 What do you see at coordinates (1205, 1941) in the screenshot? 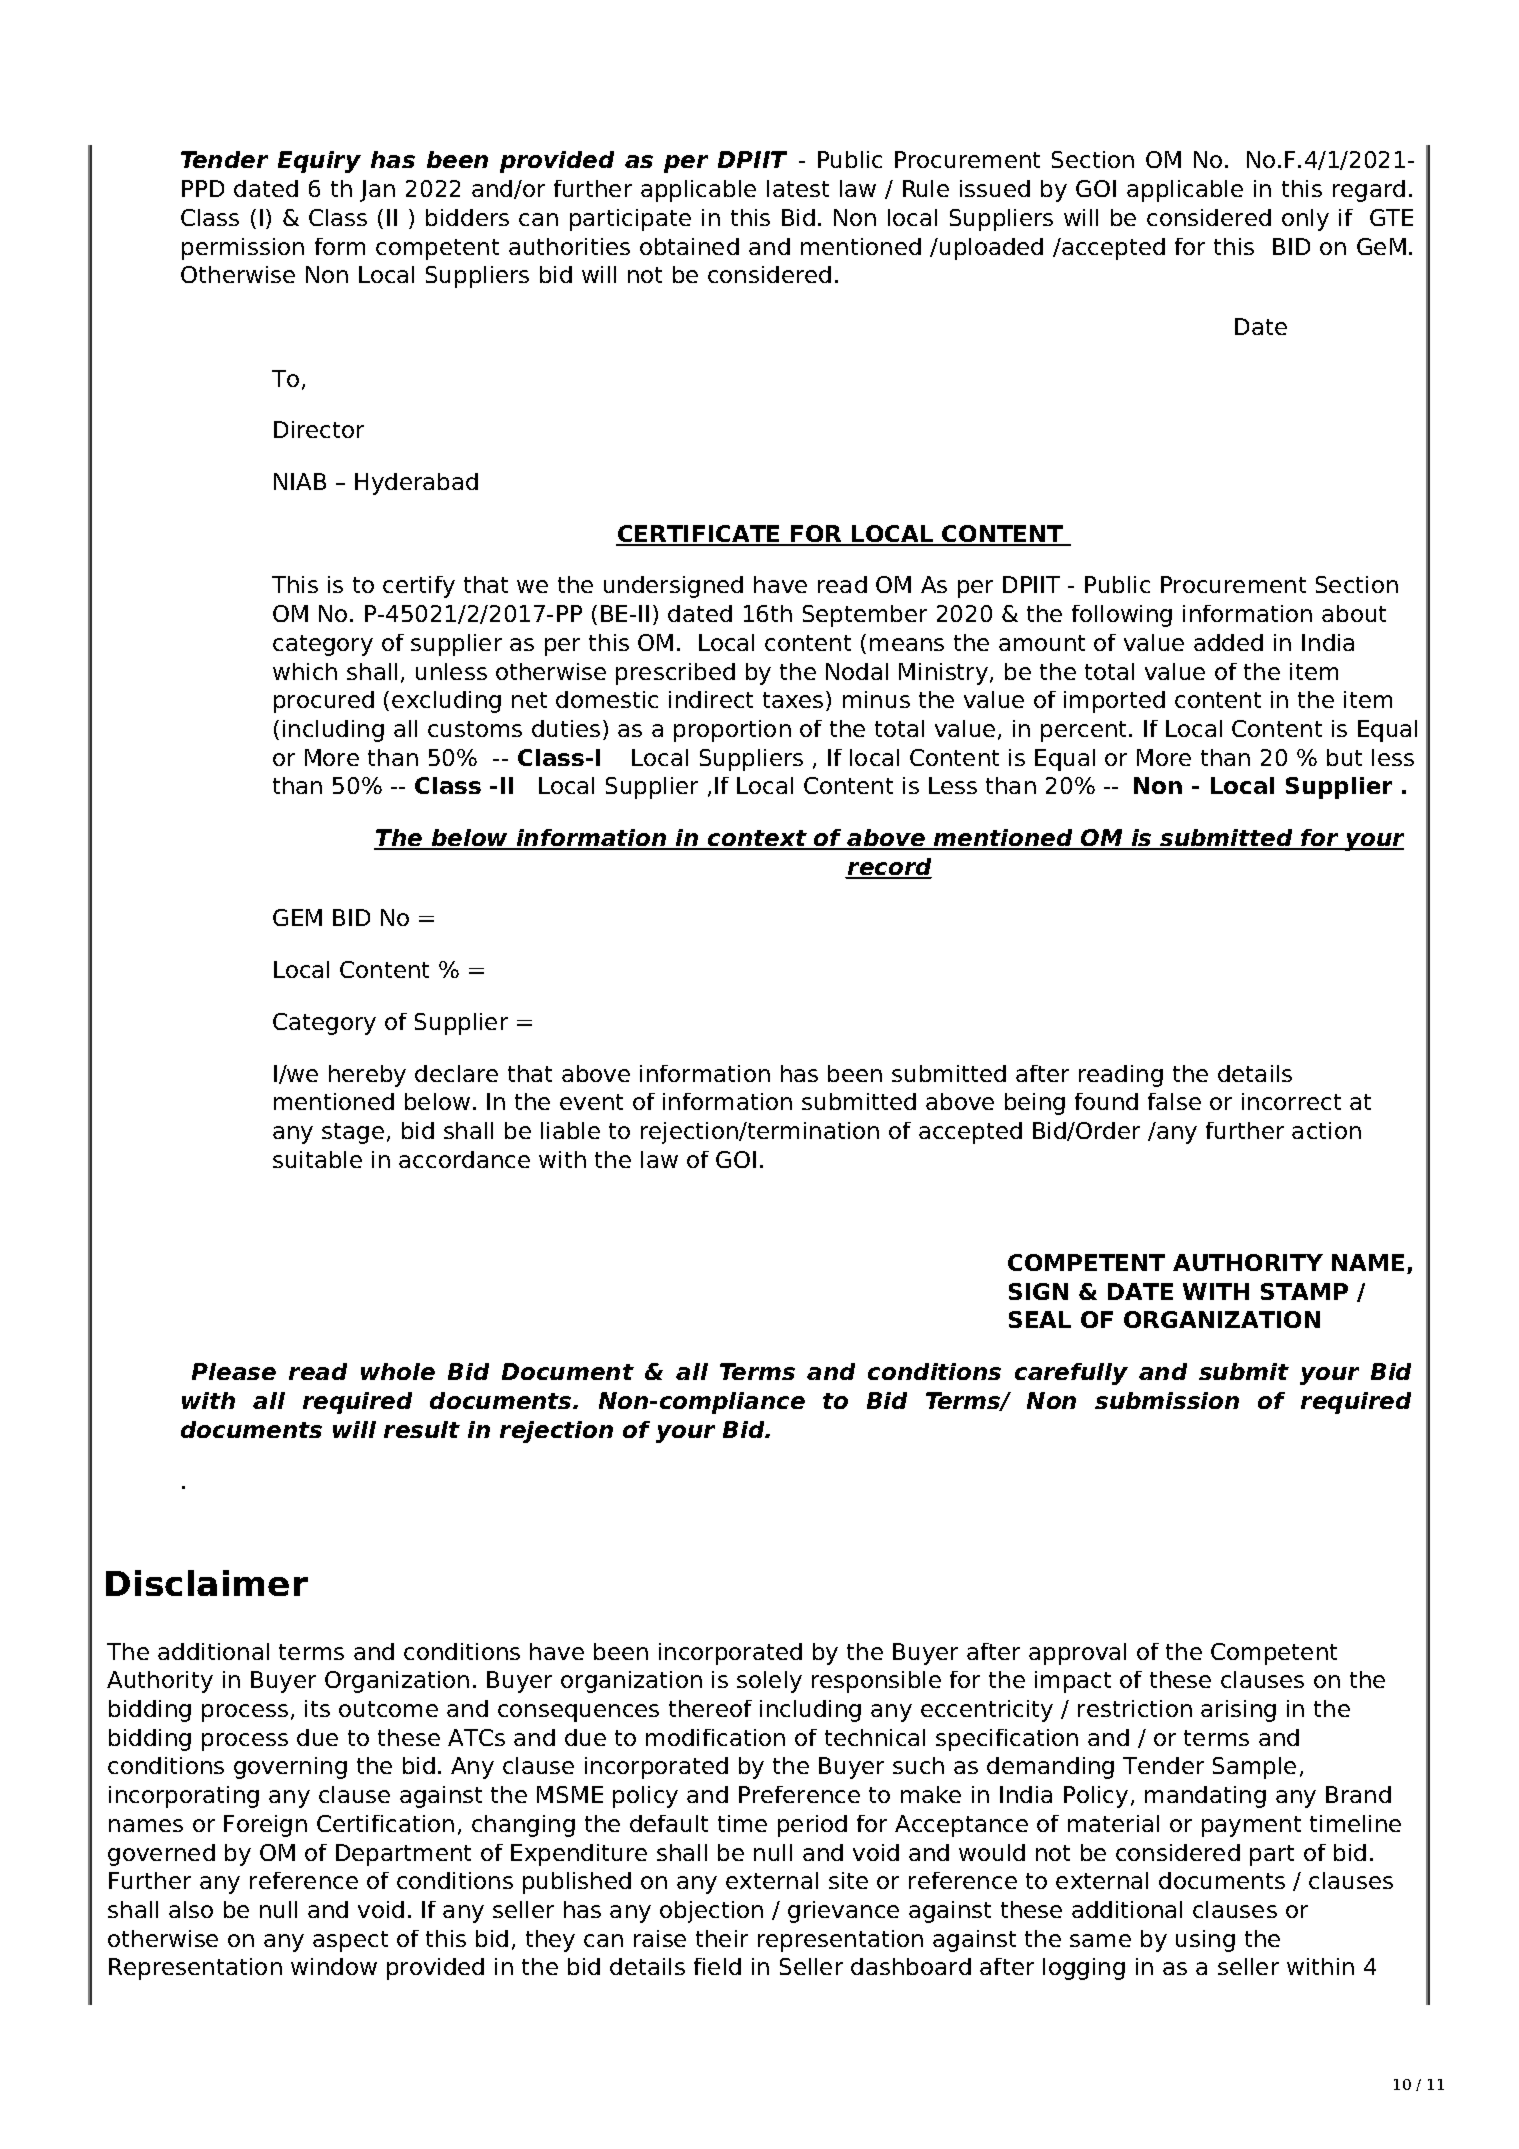
I see `using` at bounding box center [1205, 1941].
